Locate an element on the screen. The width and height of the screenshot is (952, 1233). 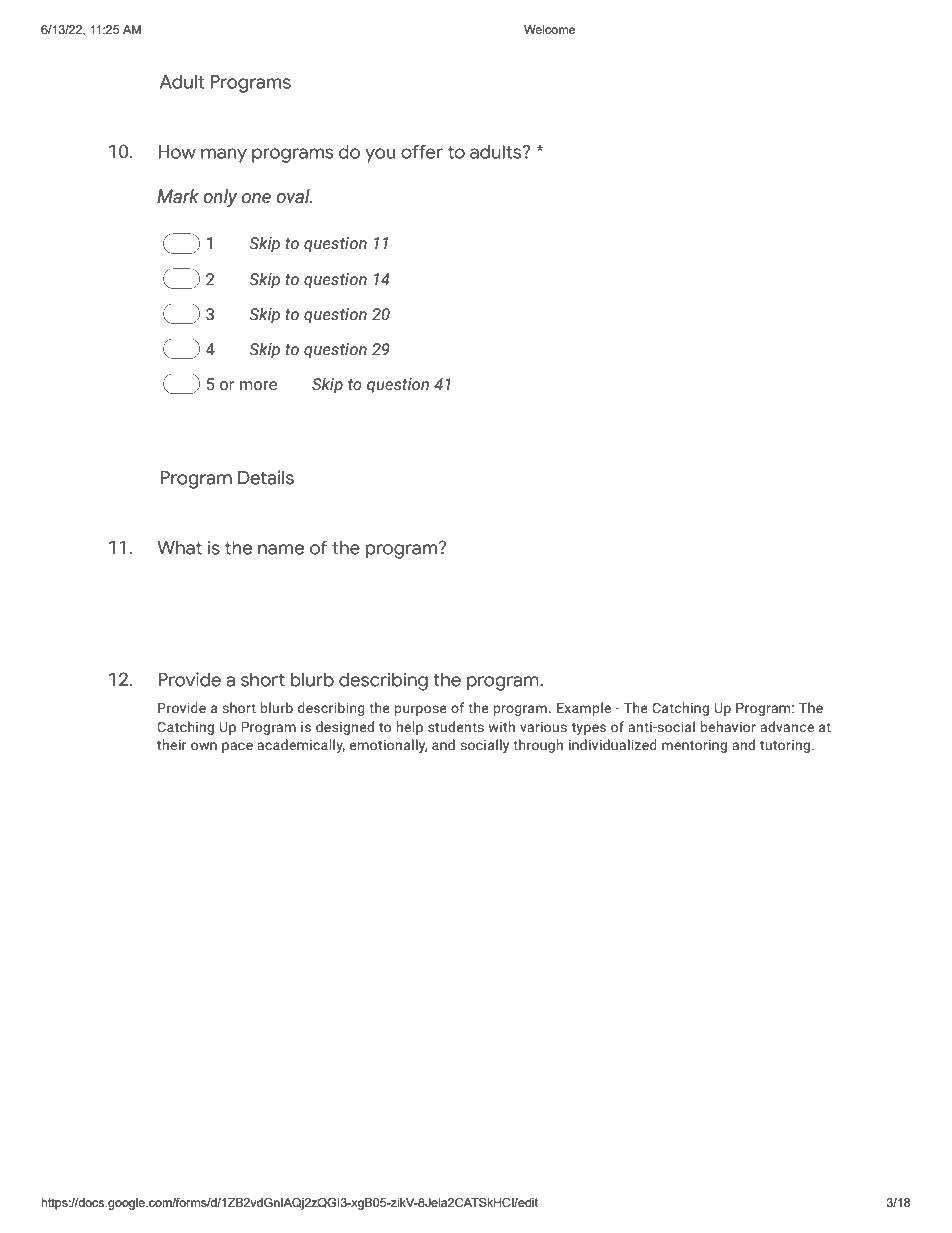
more is located at coordinates (258, 386).
